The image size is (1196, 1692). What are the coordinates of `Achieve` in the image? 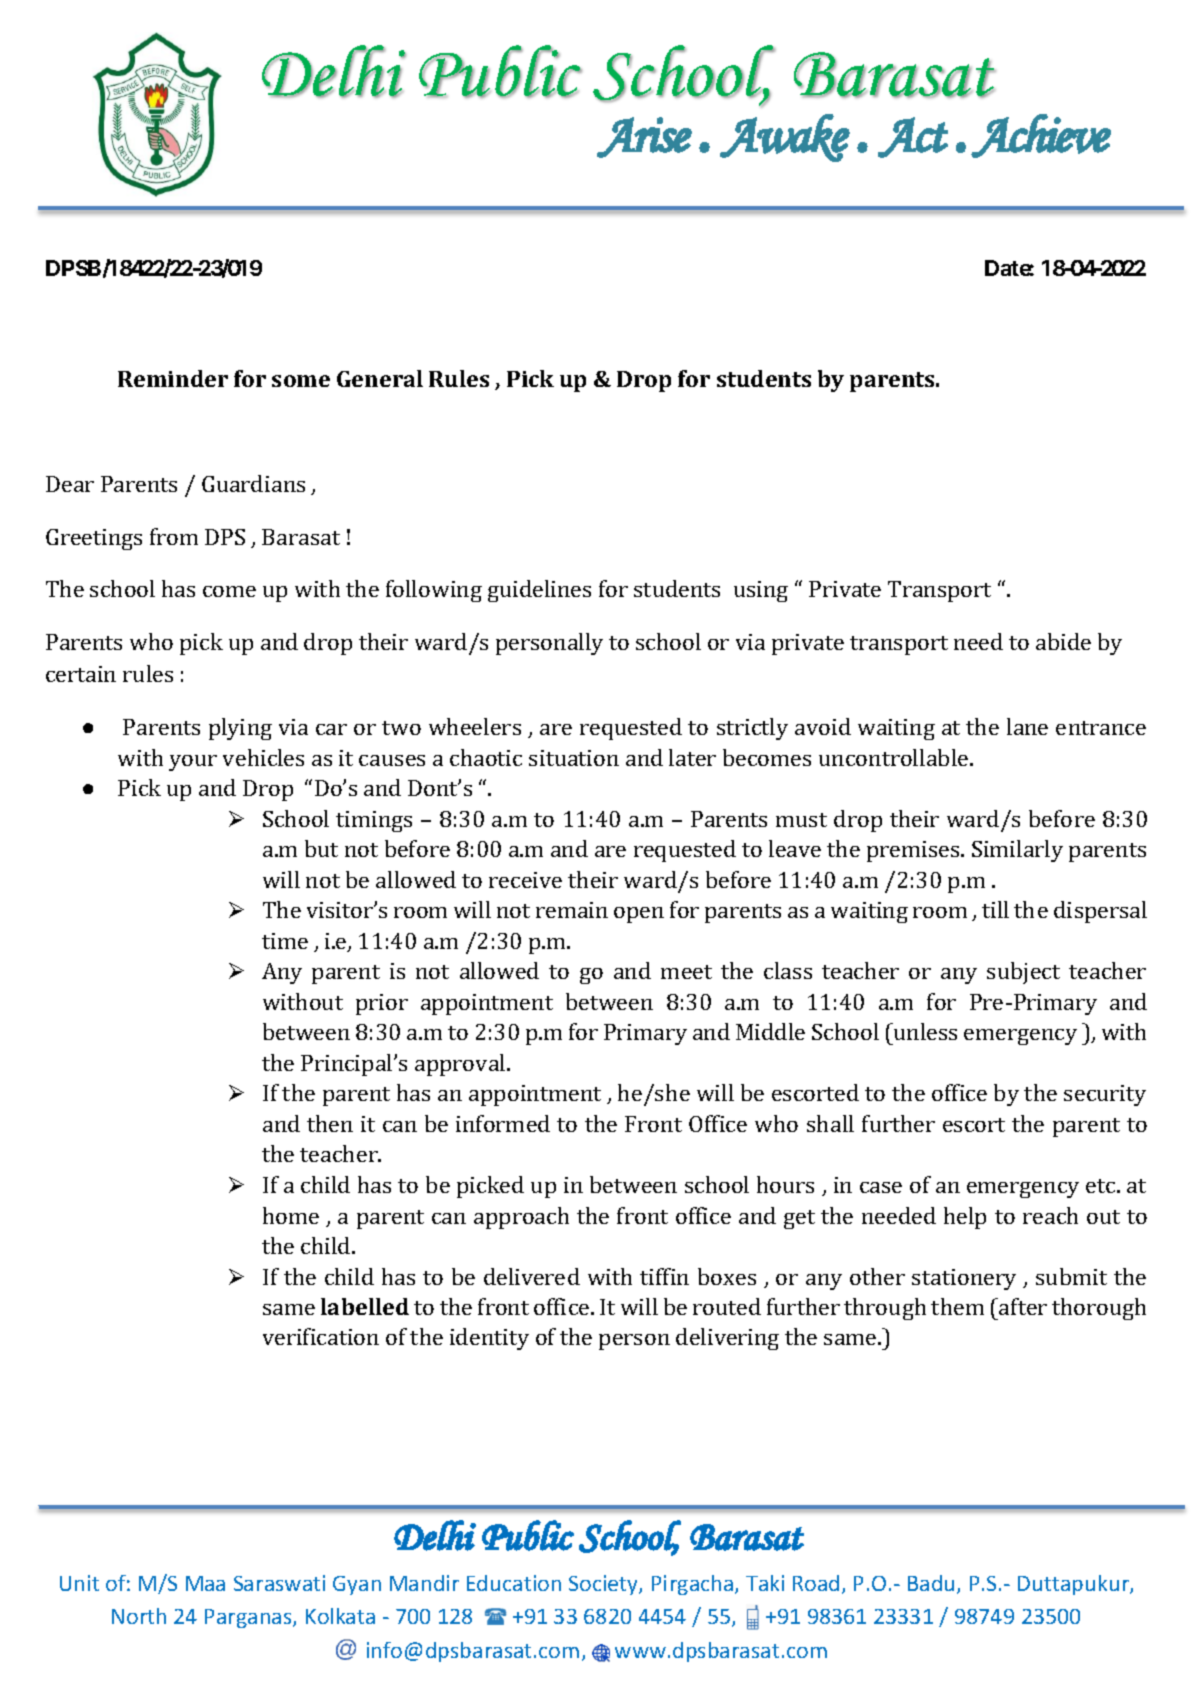 It's located at (1041, 136).
